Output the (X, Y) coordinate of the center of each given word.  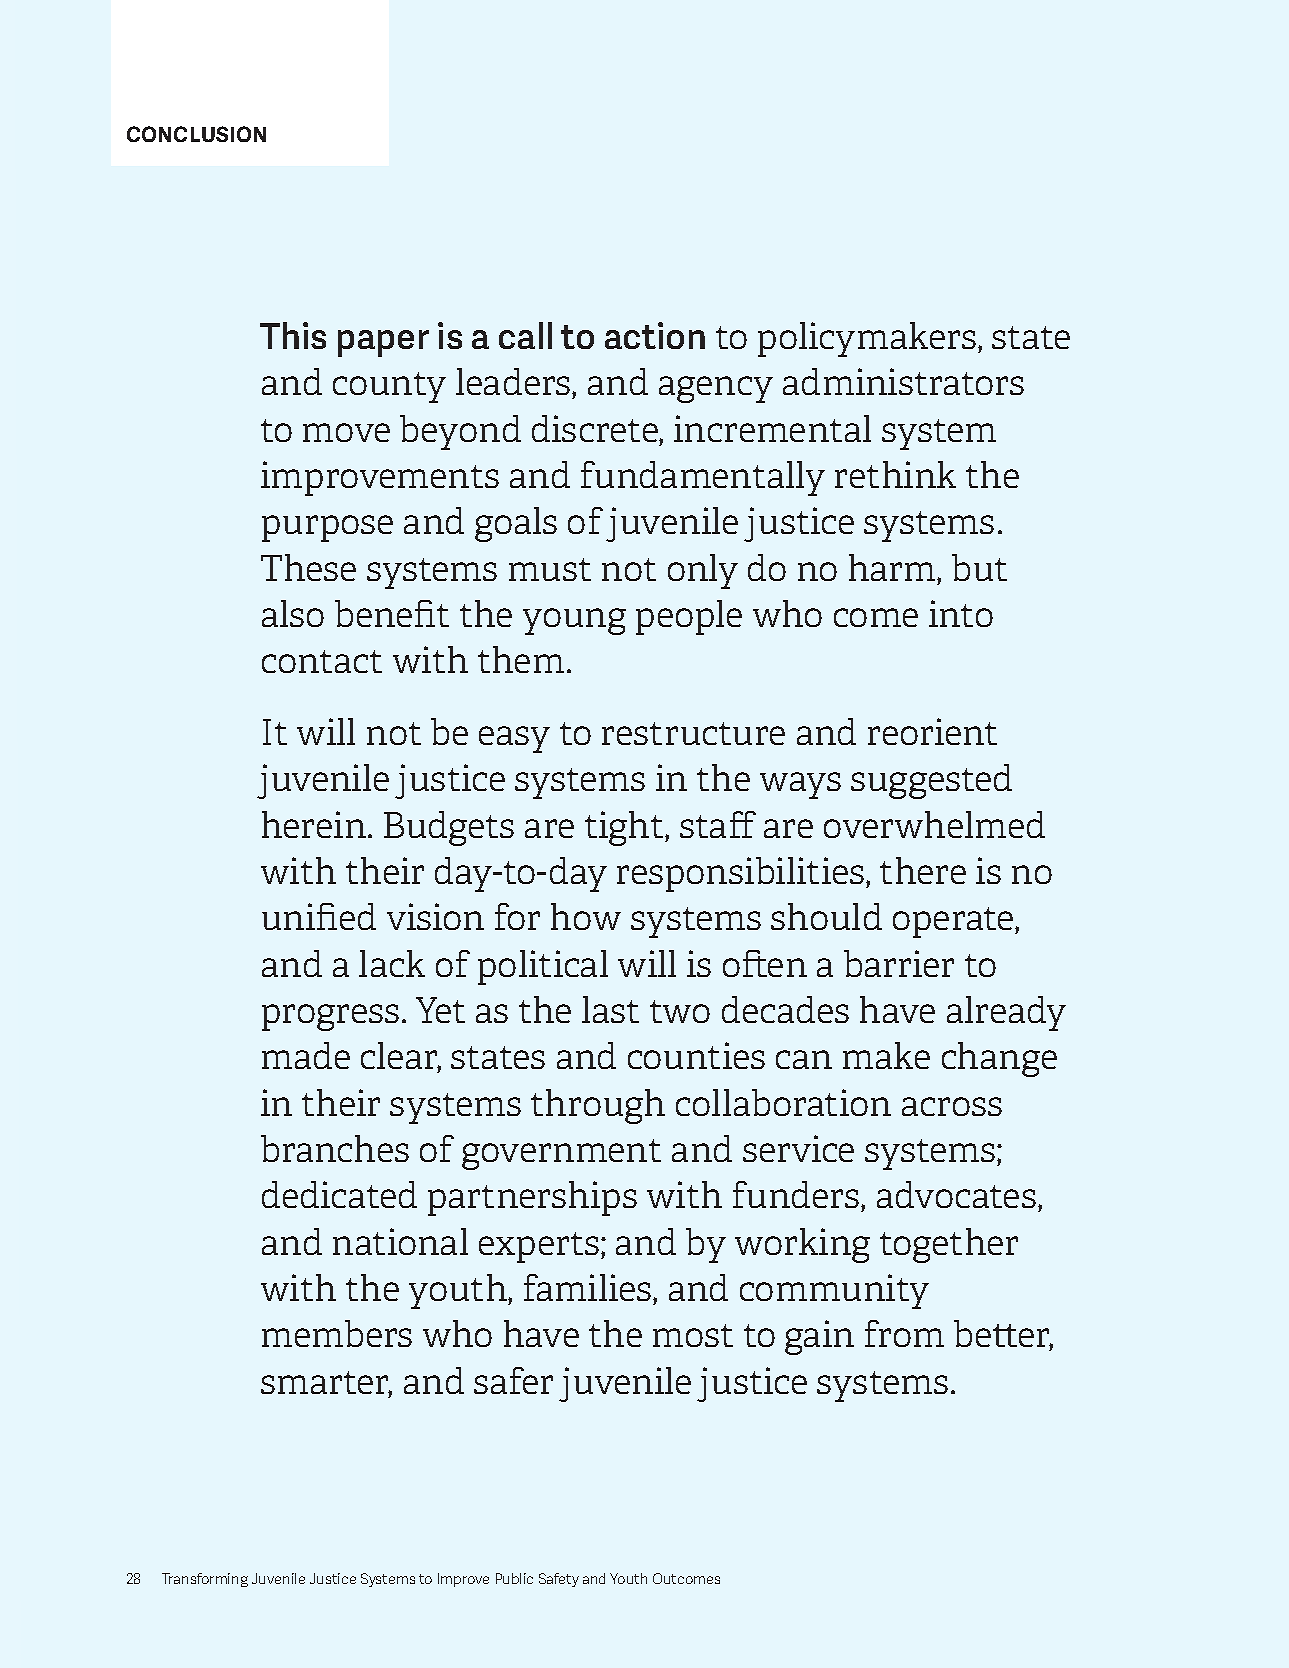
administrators (903, 381)
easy (514, 739)
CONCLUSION (196, 134)
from (904, 1333)
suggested (931, 781)
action (655, 335)
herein (314, 824)
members (337, 1333)
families (589, 1287)
